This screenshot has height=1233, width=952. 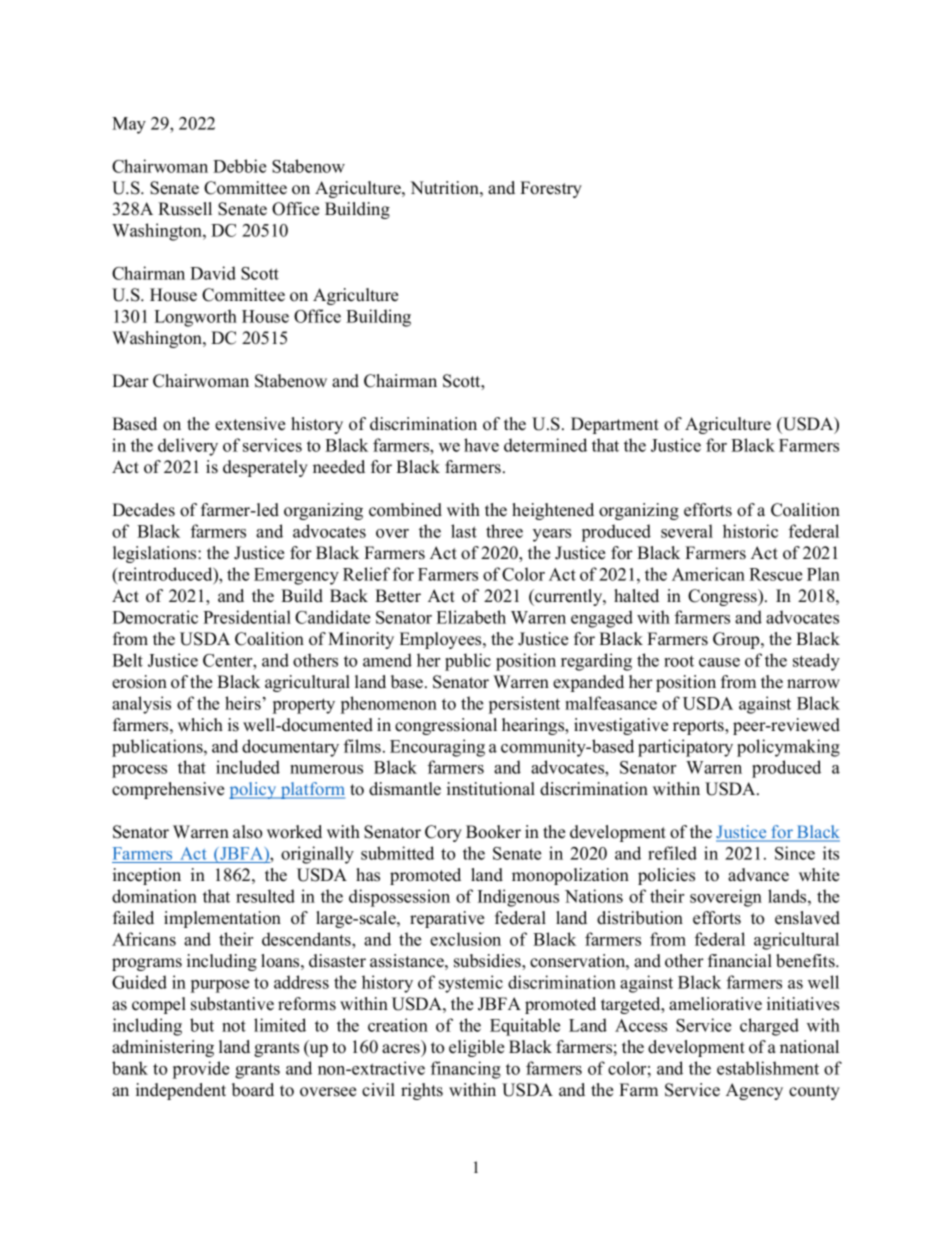 What do you see at coordinates (471, 617) in the screenshot?
I see `Elizabeth` at bounding box center [471, 617].
